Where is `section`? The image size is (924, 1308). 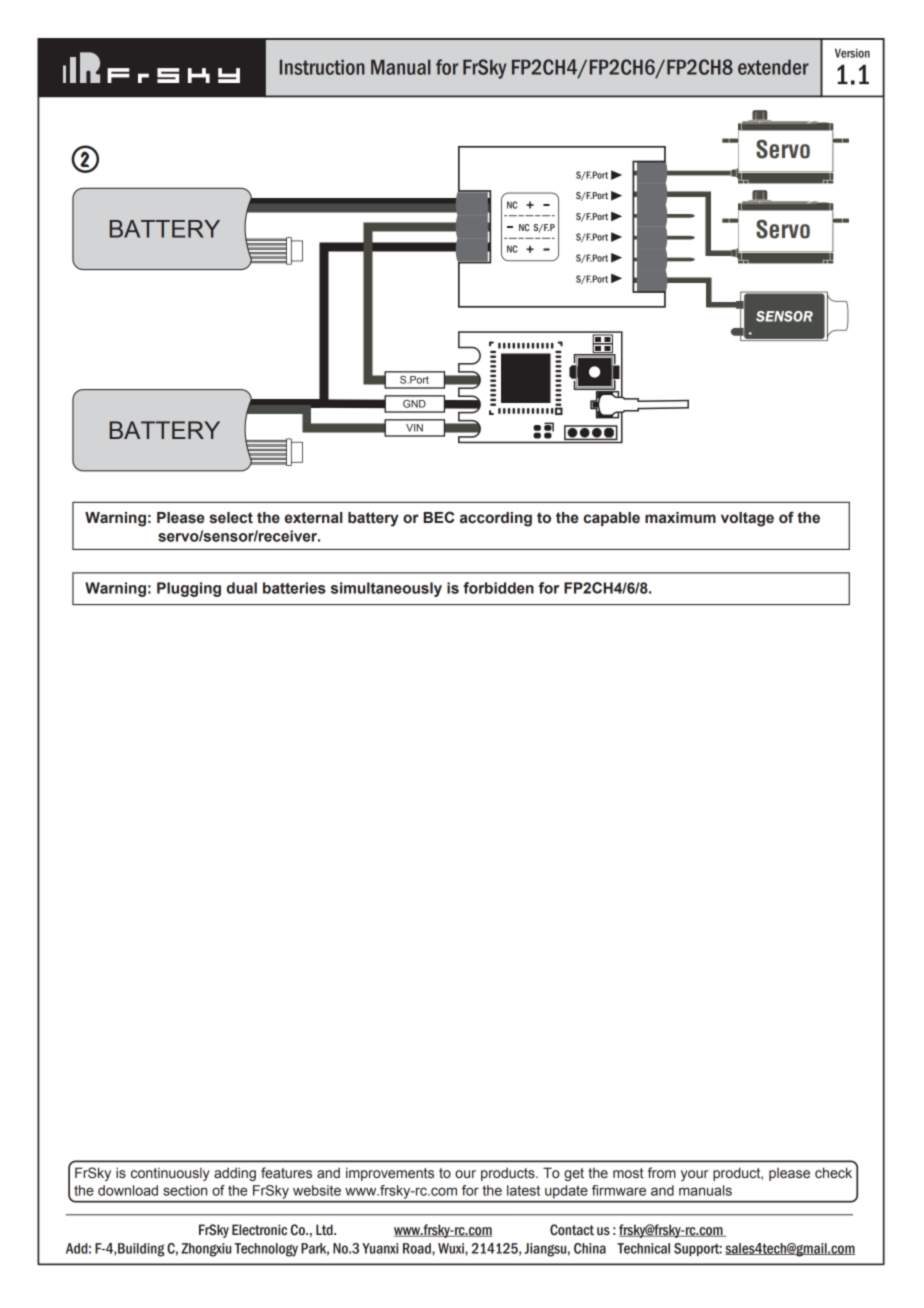
section is located at coordinates (185, 1190).
